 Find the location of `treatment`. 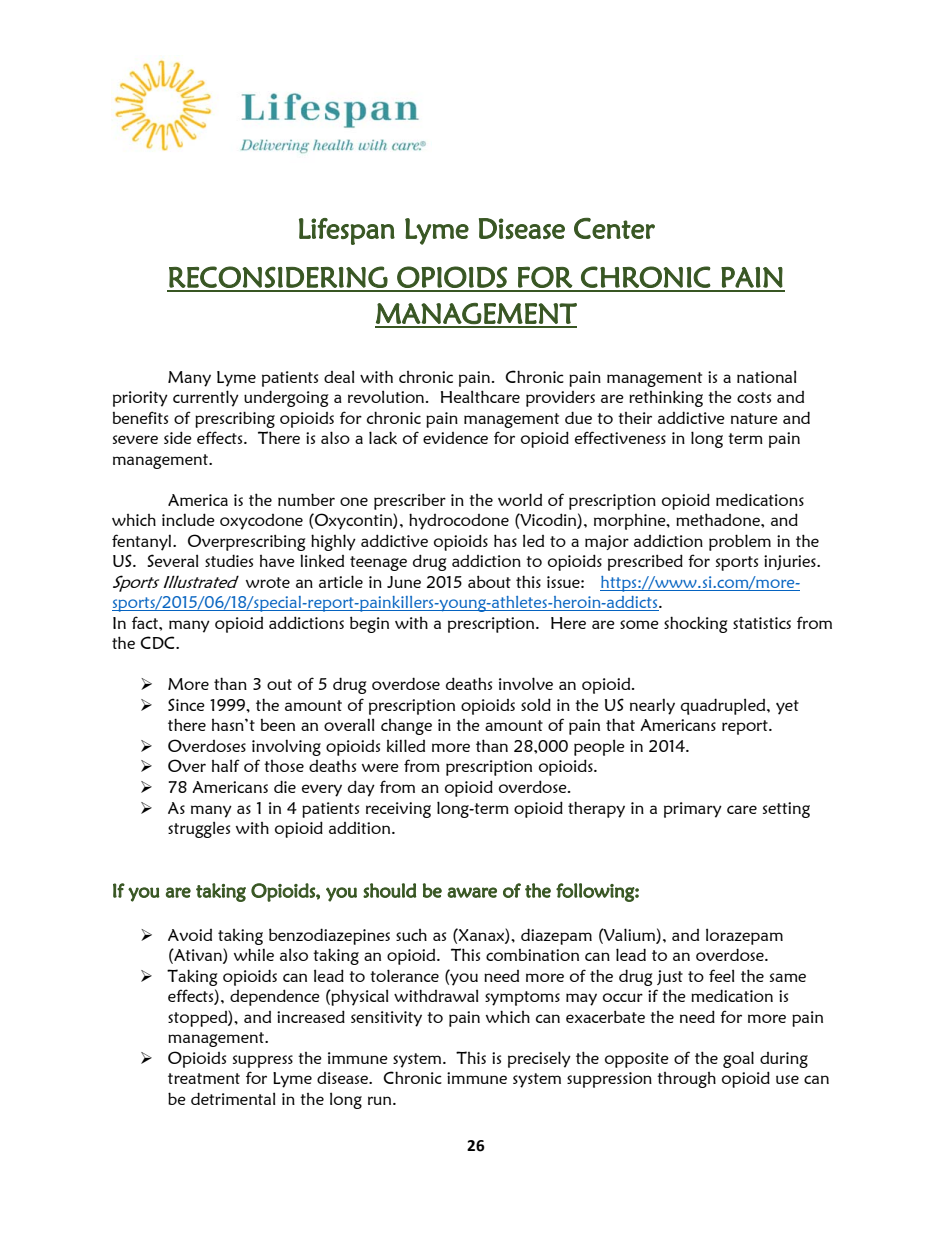

treatment is located at coordinates (204, 1078).
